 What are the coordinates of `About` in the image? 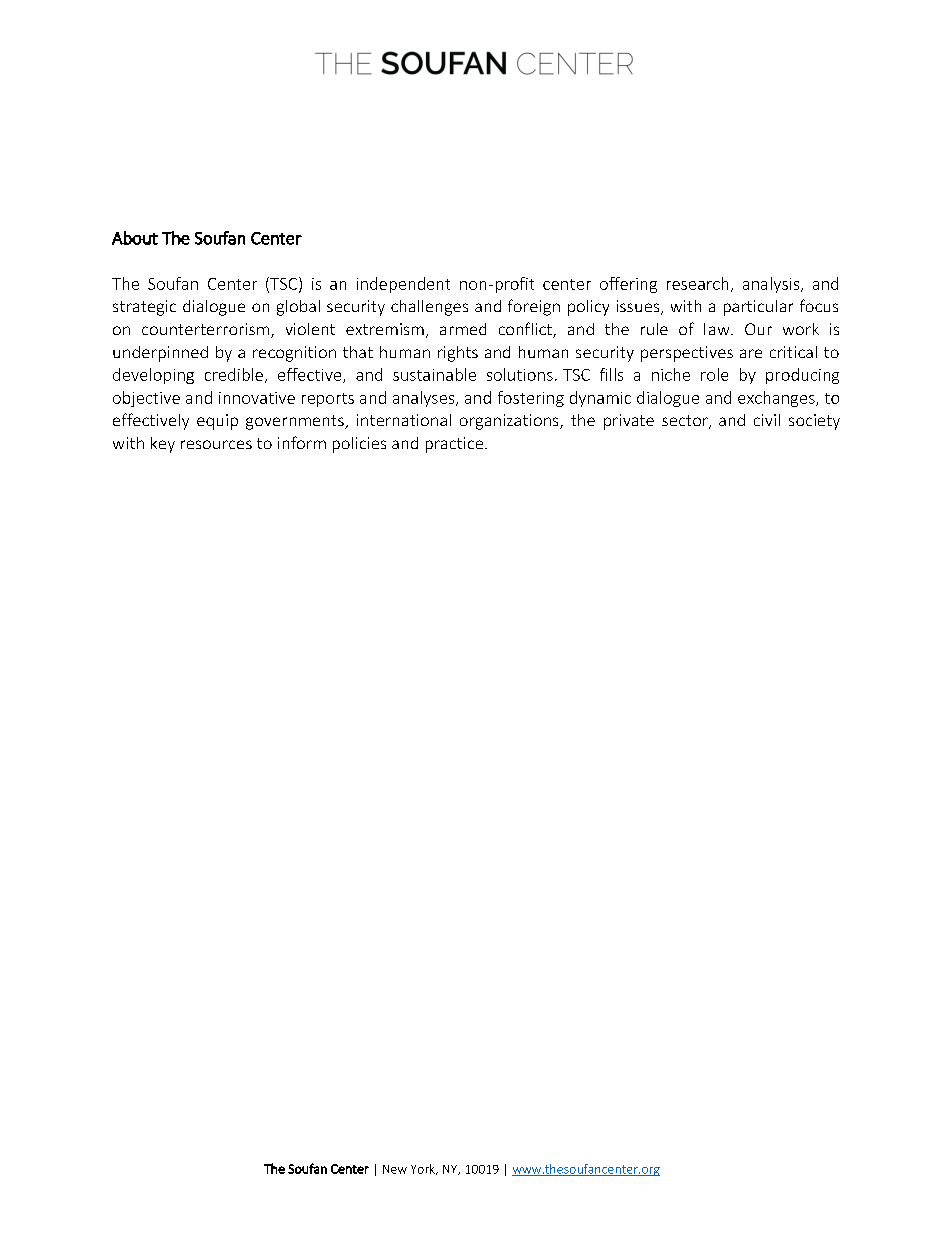 It's located at (135, 238).
